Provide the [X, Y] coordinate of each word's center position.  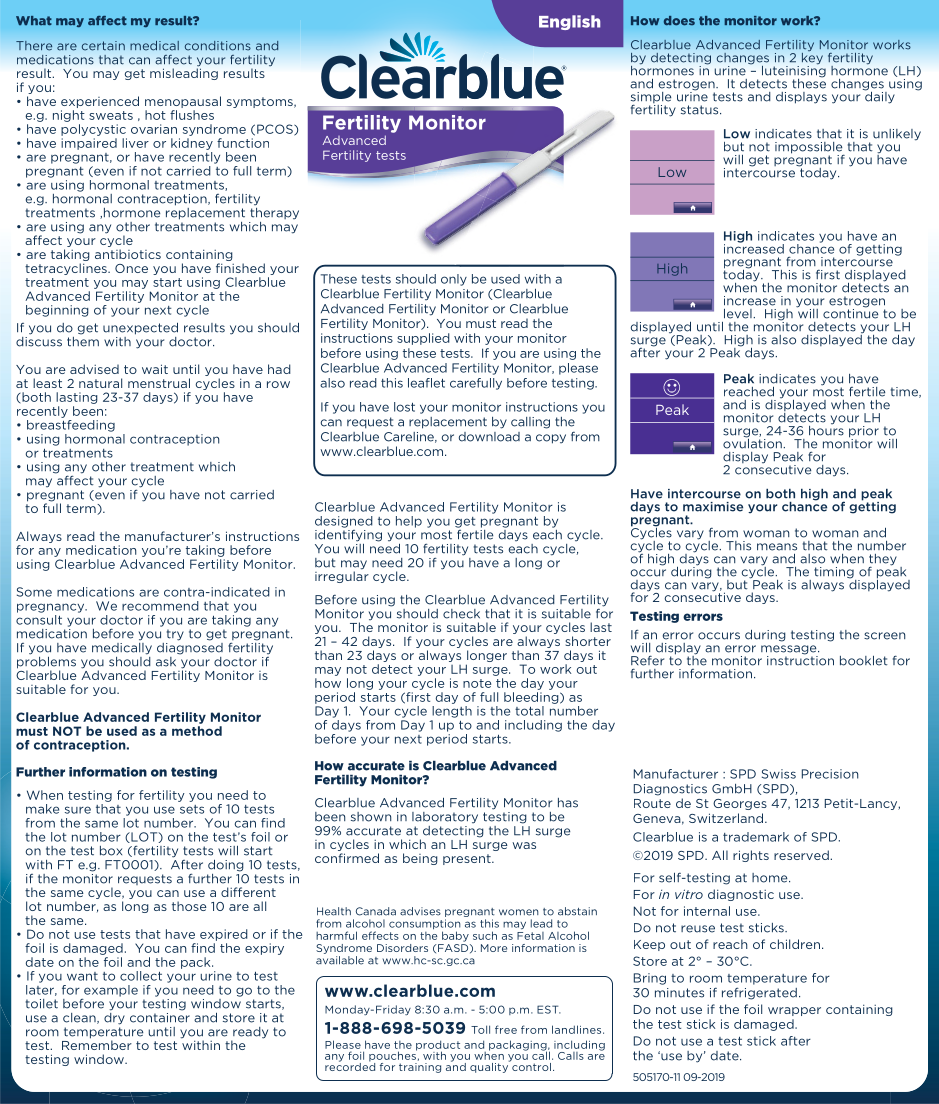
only [454, 280]
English [569, 22]
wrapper [794, 1011]
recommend [160, 606]
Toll [480, 1029]
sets [192, 809]
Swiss [779, 774]
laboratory [445, 818]
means [777, 547]
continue [850, 313]
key [812, 58]
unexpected [140, 328]
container [160, 1018]
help [409, 522]
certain [103, 45]
